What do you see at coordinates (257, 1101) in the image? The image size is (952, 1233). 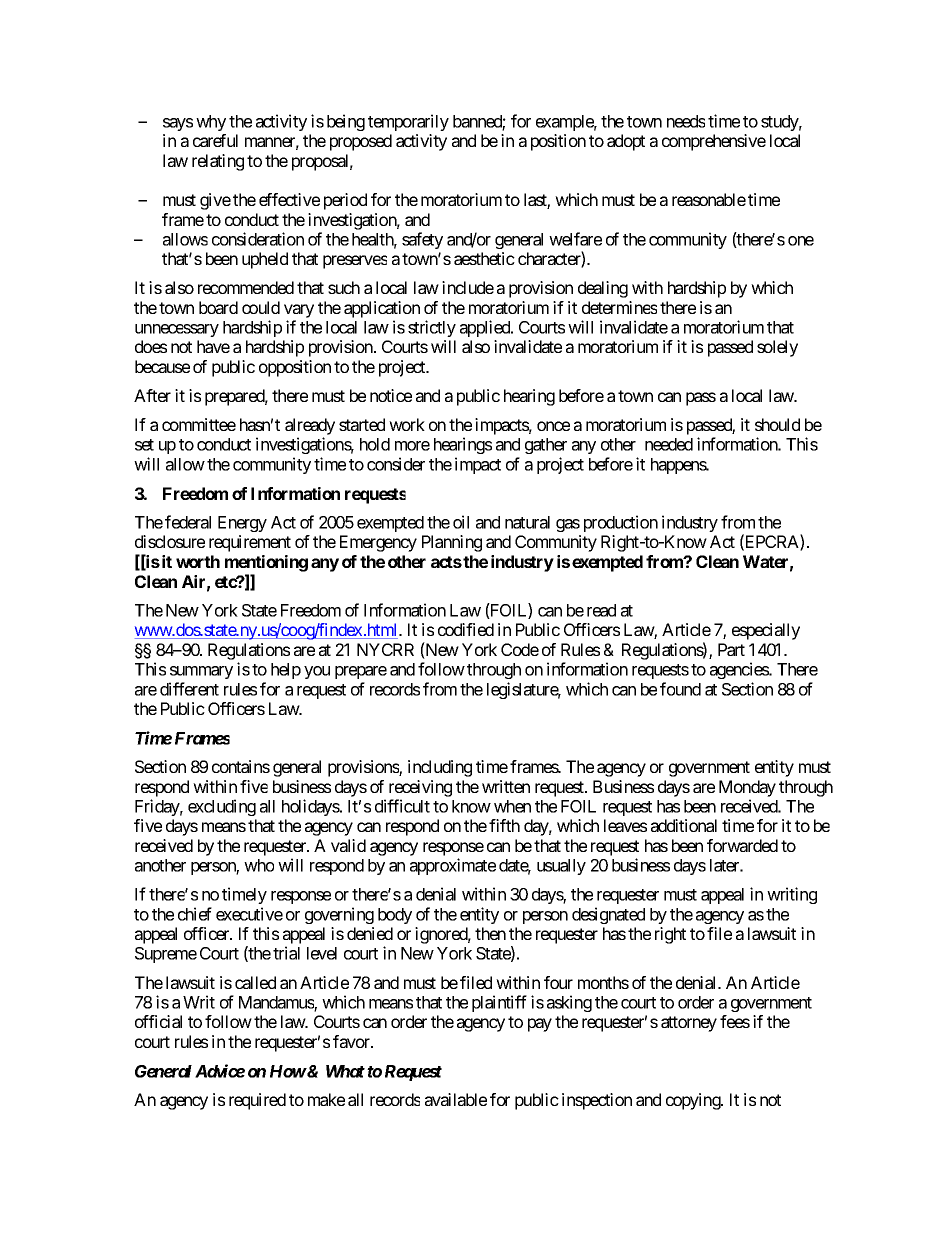 I see `required` at bounding box center [257, 1101].
